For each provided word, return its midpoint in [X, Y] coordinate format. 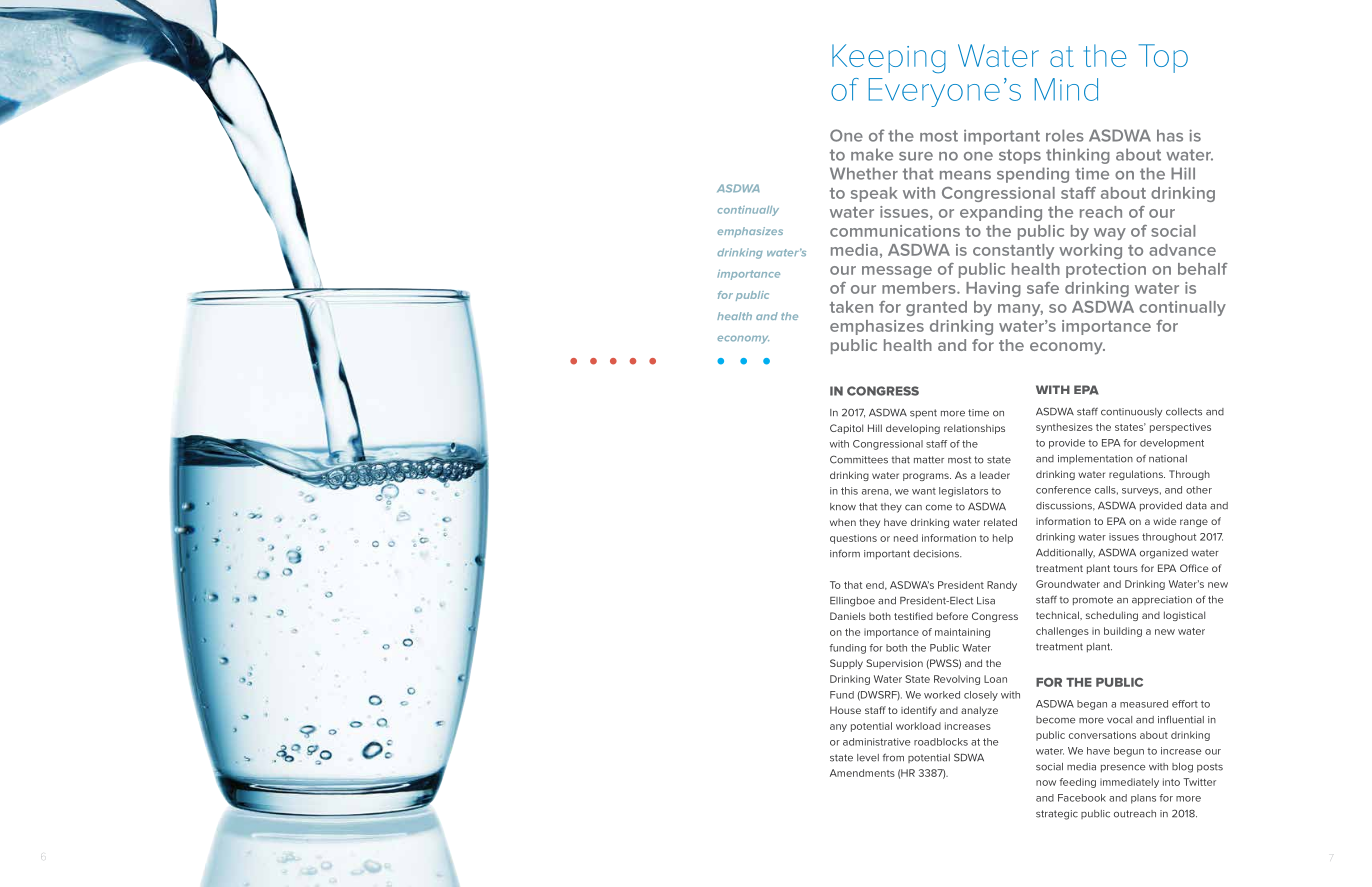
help [1003, 539]
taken [851, 307]
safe [1043, 288]
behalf [1203, 269]
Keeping [889, 58]
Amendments [862, 773]
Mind [1066, 89]
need [906, 538]
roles [1065, 135]
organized [1164, 554]
